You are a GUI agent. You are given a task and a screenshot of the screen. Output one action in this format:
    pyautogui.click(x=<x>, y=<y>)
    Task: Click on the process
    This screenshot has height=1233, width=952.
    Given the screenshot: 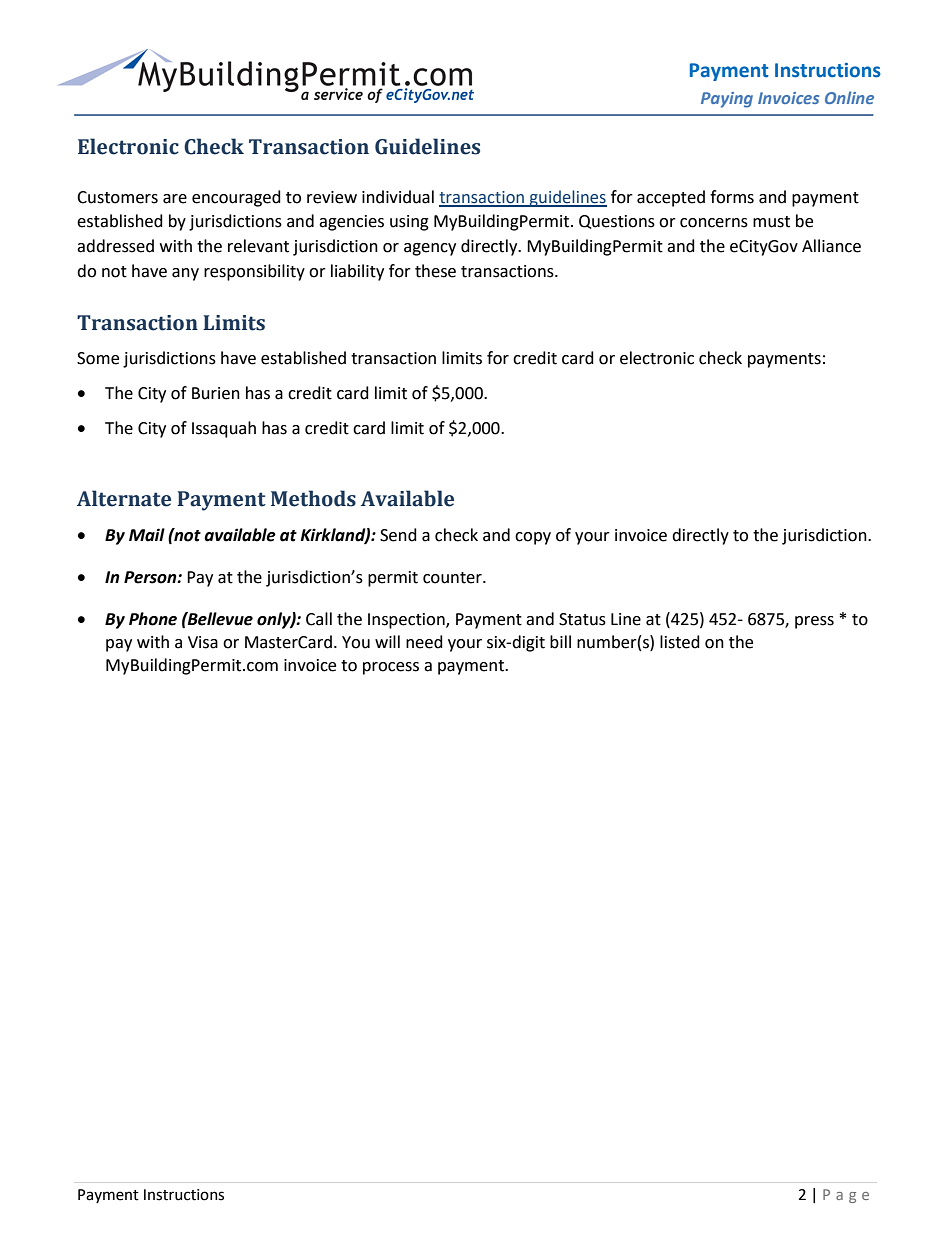 What is the action you would take?
    pyautogui.click(x=391, y=668)
